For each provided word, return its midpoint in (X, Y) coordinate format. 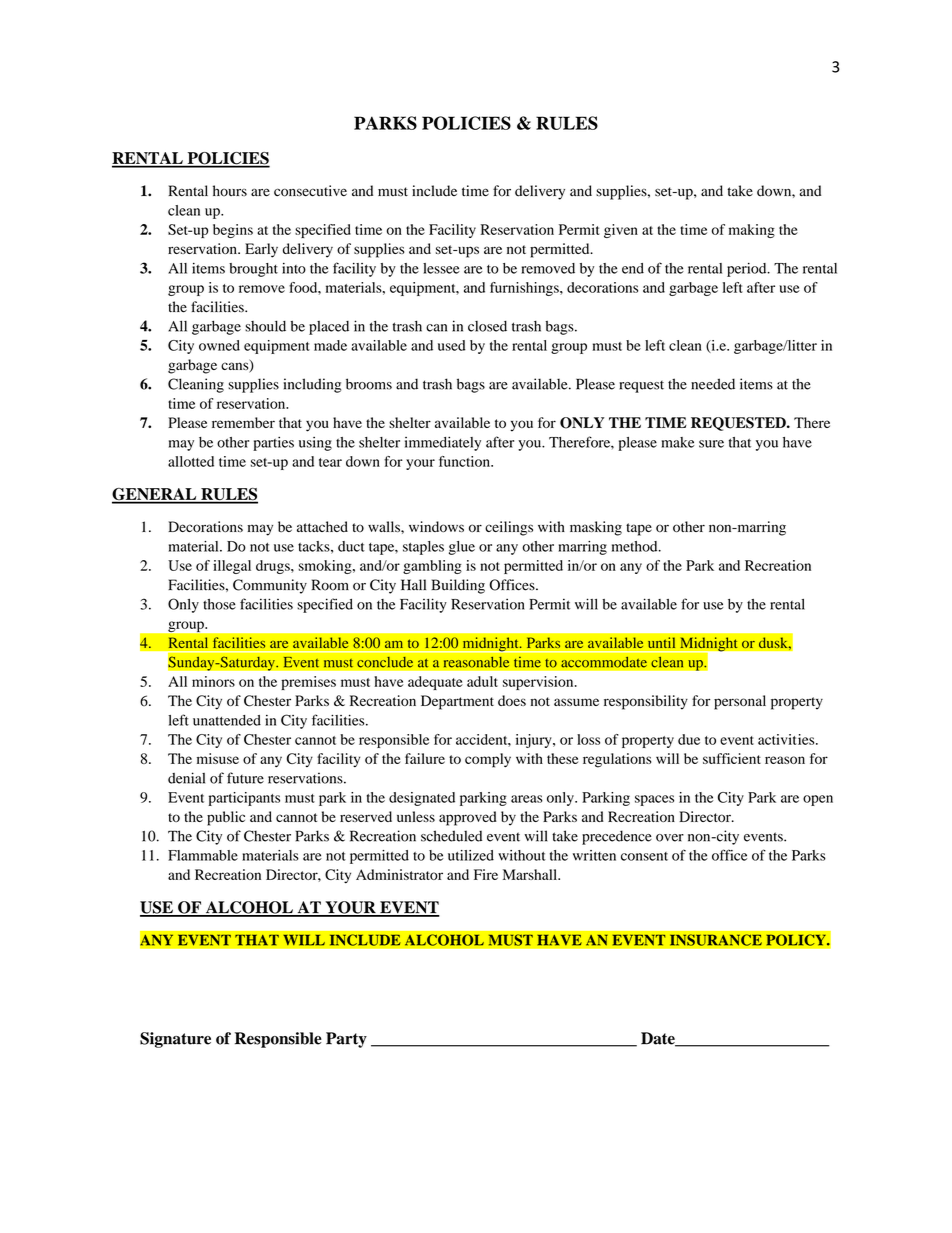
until (662, 643)
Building (458, 586)
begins (233, 231)
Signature (175, 1040)
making (752, 231)
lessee (441, 268)
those (219, 604)
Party (346, 1040)
